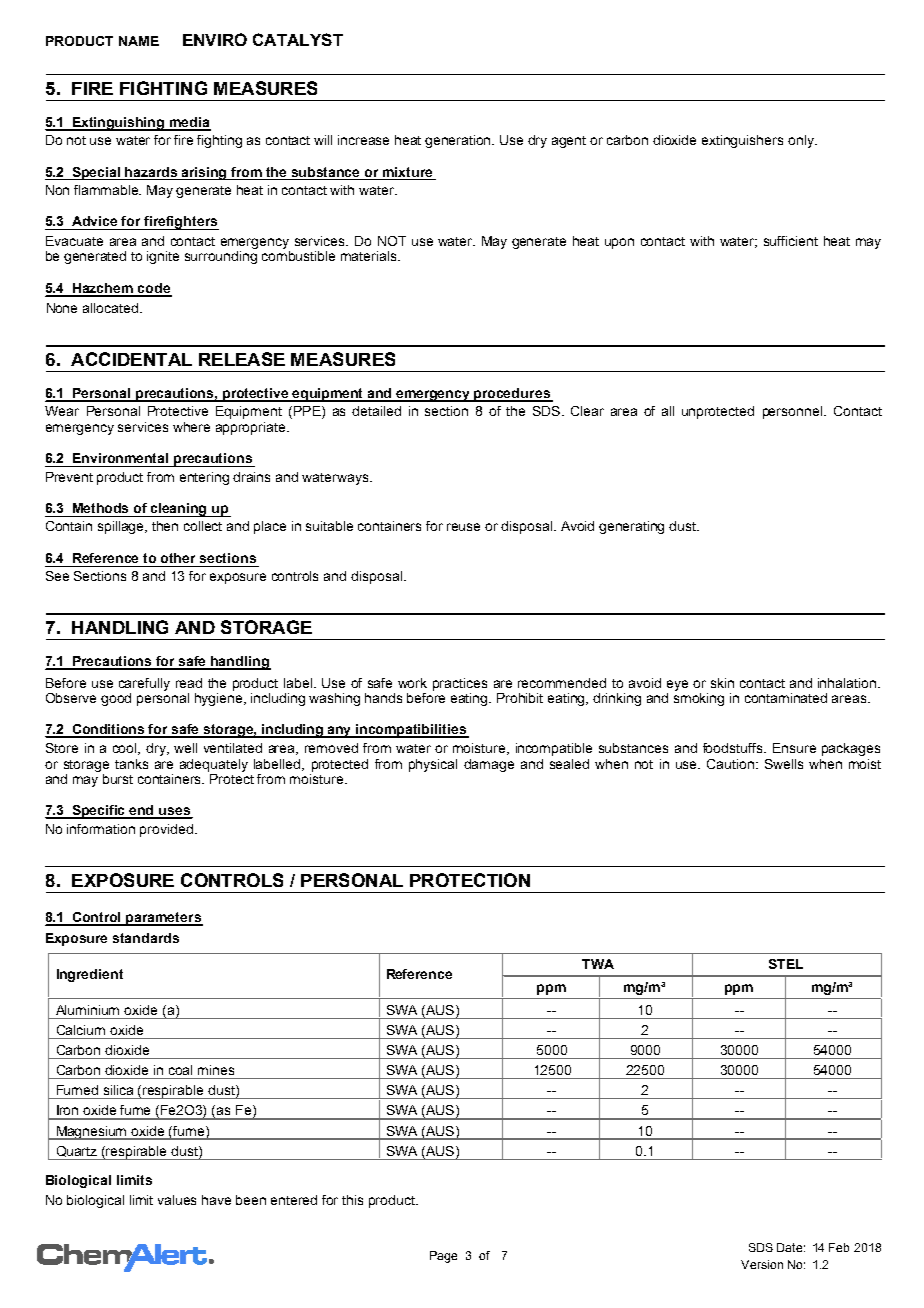 The width and height of the screenshot is (924, 1308). Describe the element at coordinates (204, 478) in the screenshot. I see `entering` at that location.
